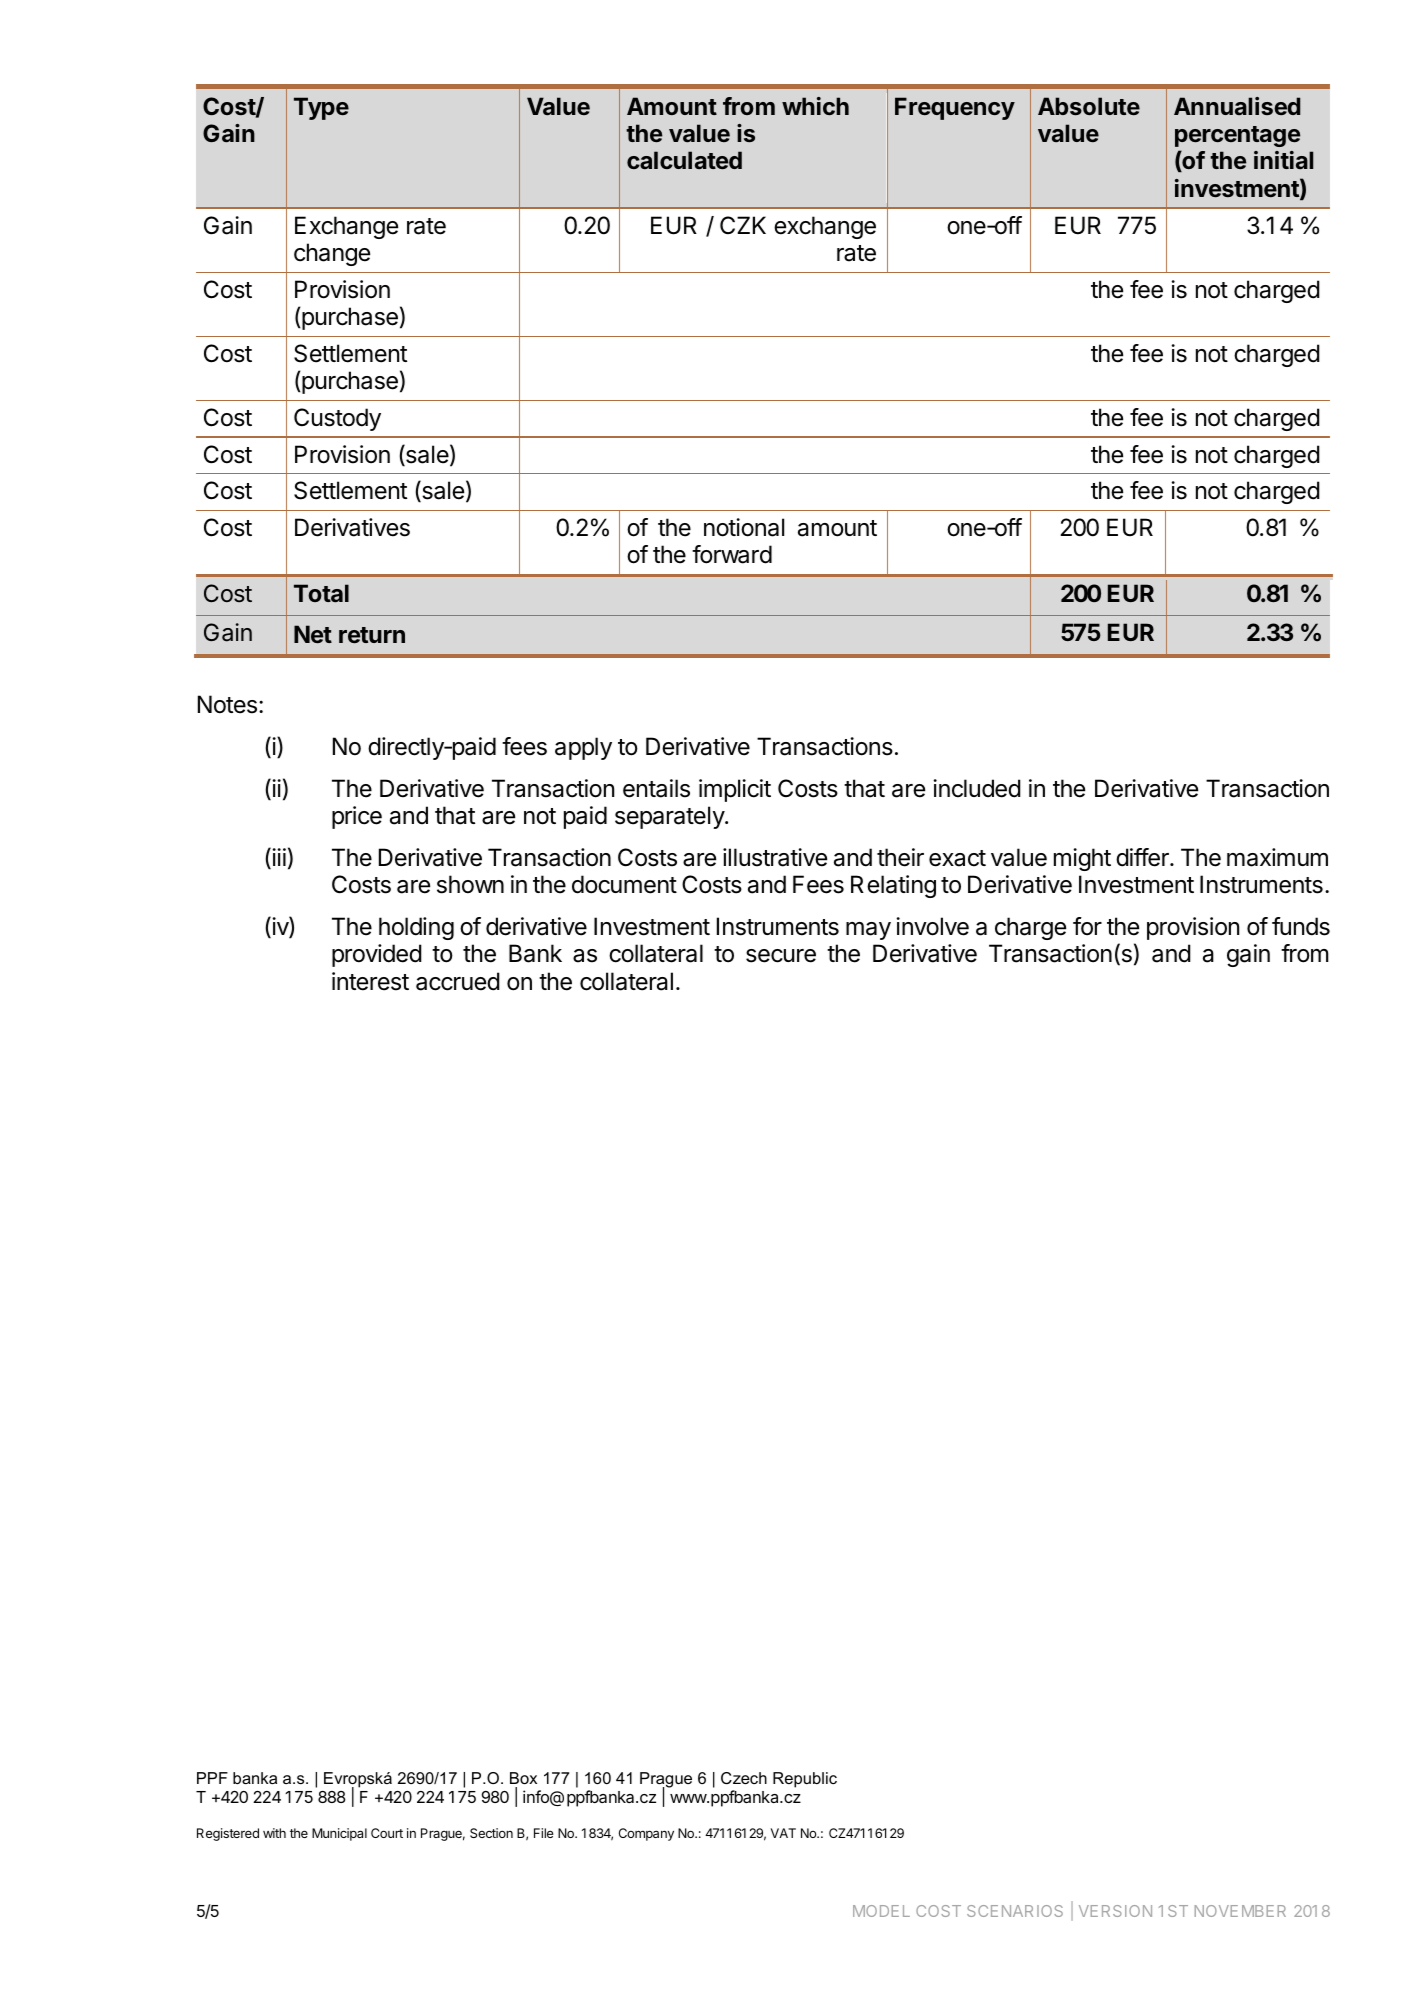  What do you see at coordinates (339, 1834) in the page?
I see `Municipal` at bounding box center [339, 1834].
